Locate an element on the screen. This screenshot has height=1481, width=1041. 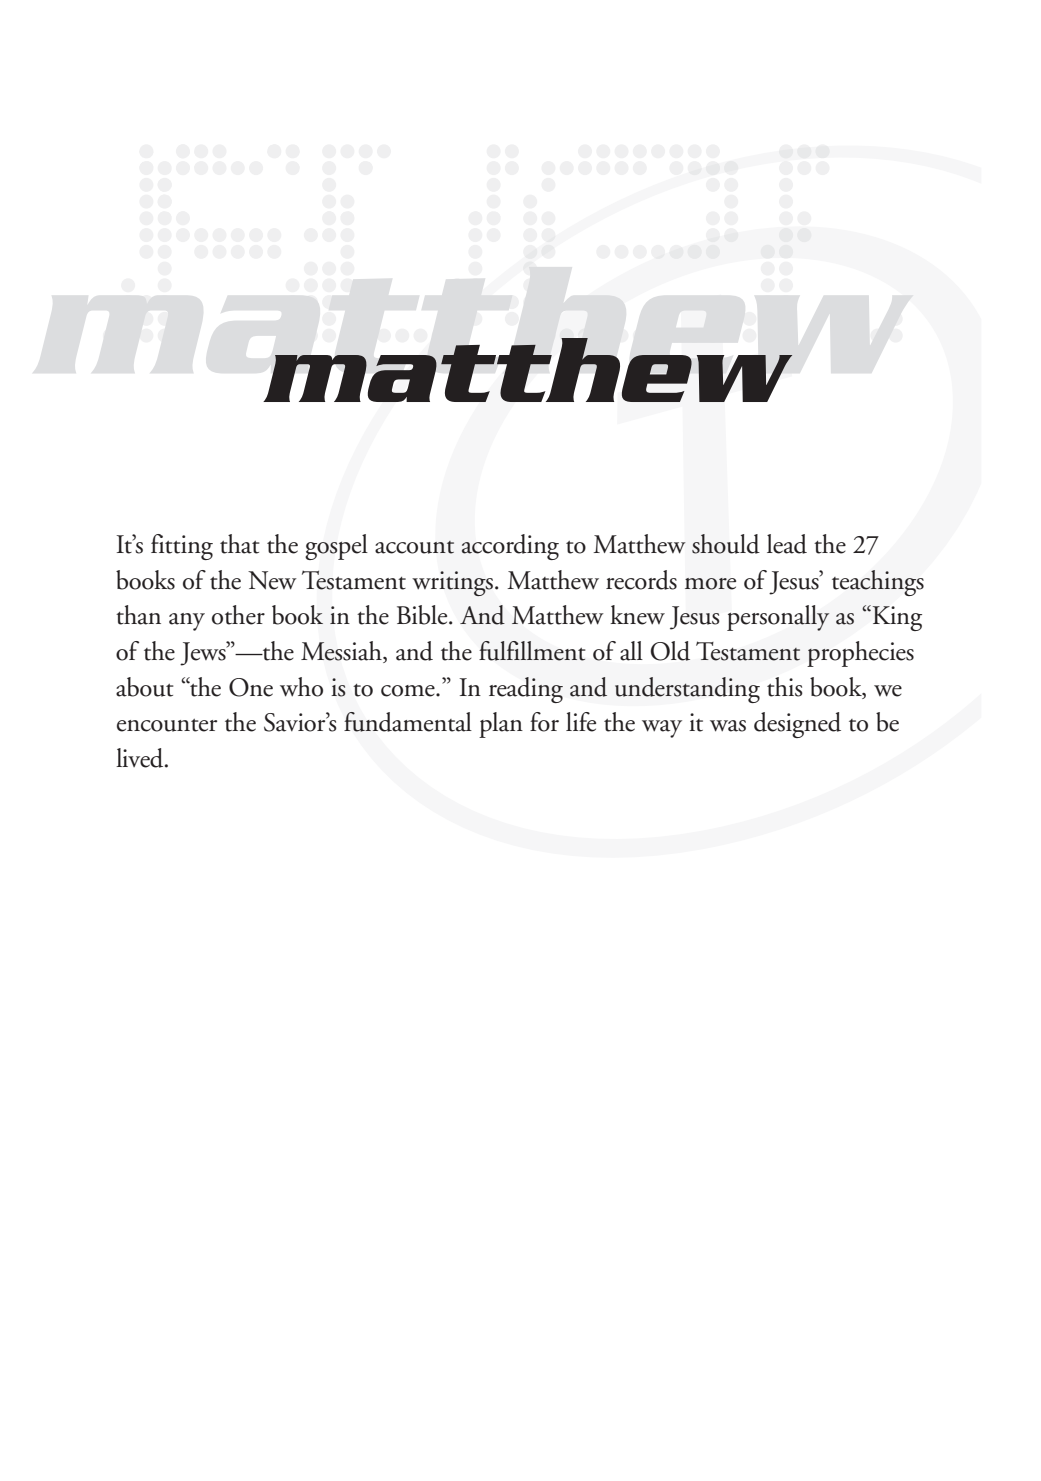
lead is located at coordinates (787, 544).
